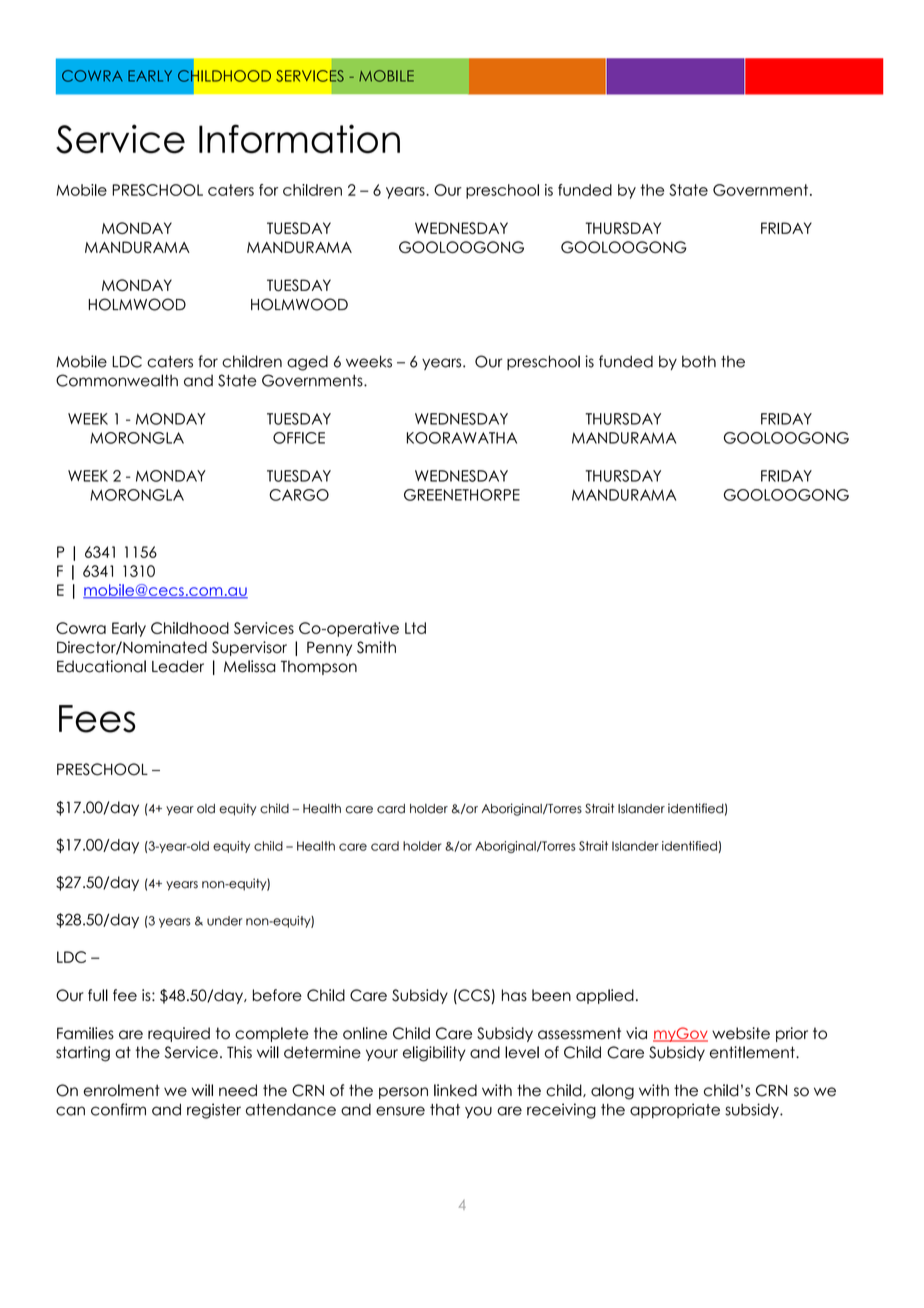 The image size is (924, 1308). Describe the element at coordinates (122, 1090) in the screenshot. I see `enrolment` at that location.
